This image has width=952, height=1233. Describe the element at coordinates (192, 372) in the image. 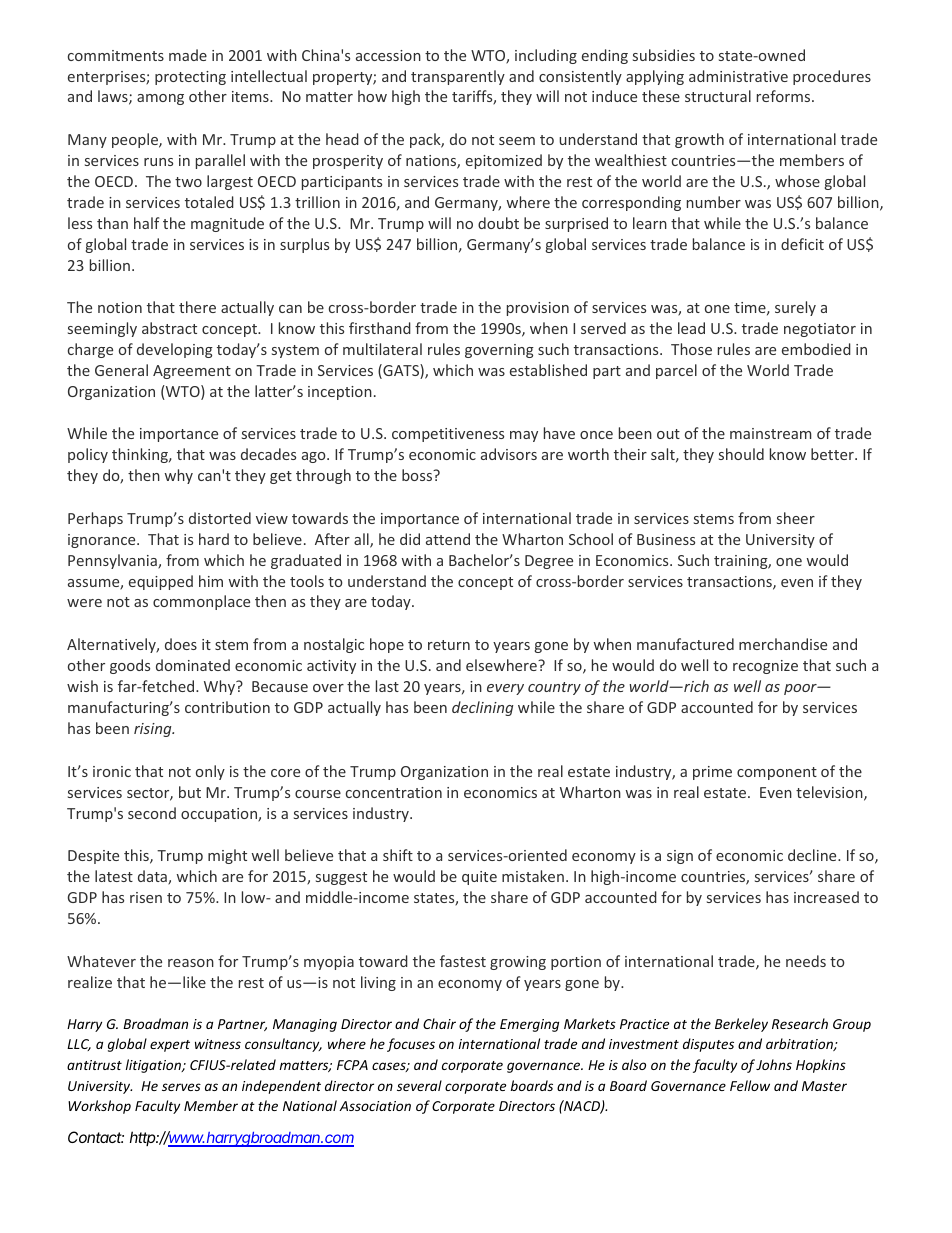

I see `Agreement` at that location.
